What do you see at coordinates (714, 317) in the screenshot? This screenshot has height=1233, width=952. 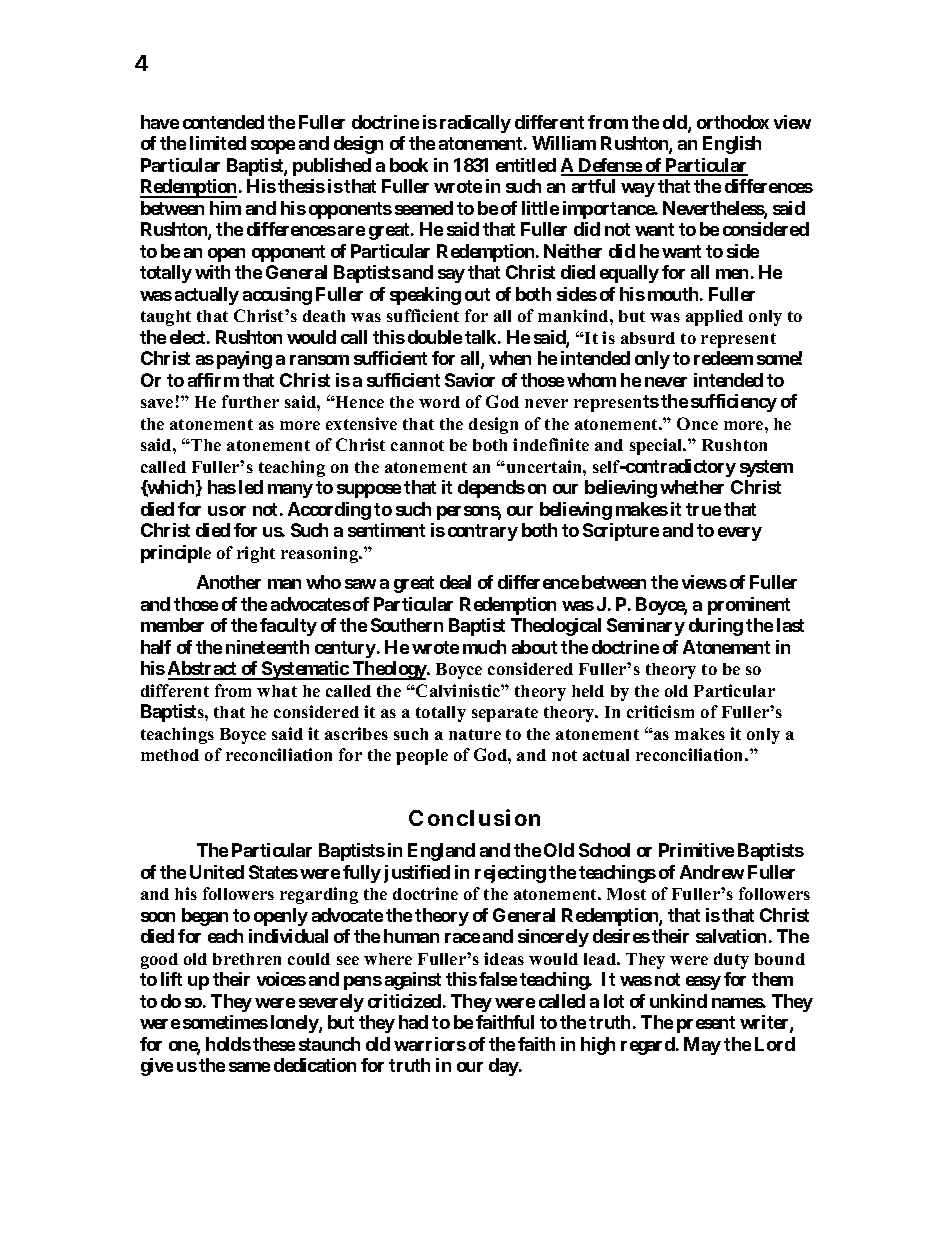 I see `applied` at bounding box center [714, 317].
